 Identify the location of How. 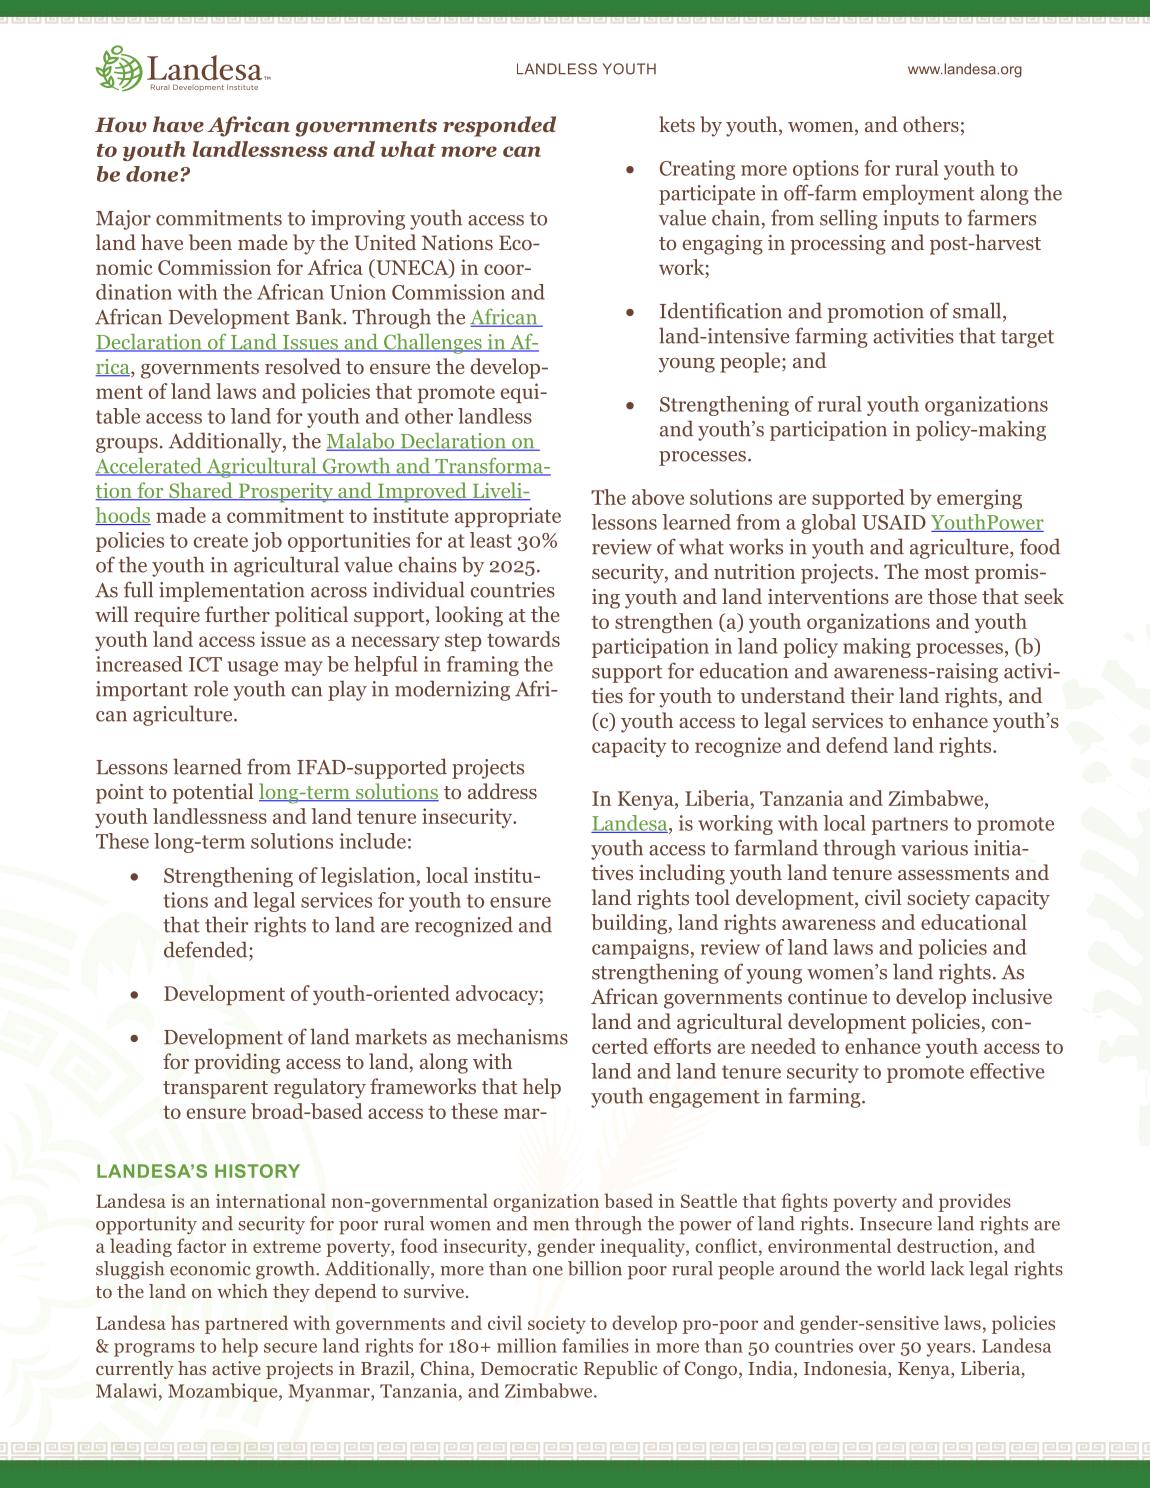
(121, 125).
